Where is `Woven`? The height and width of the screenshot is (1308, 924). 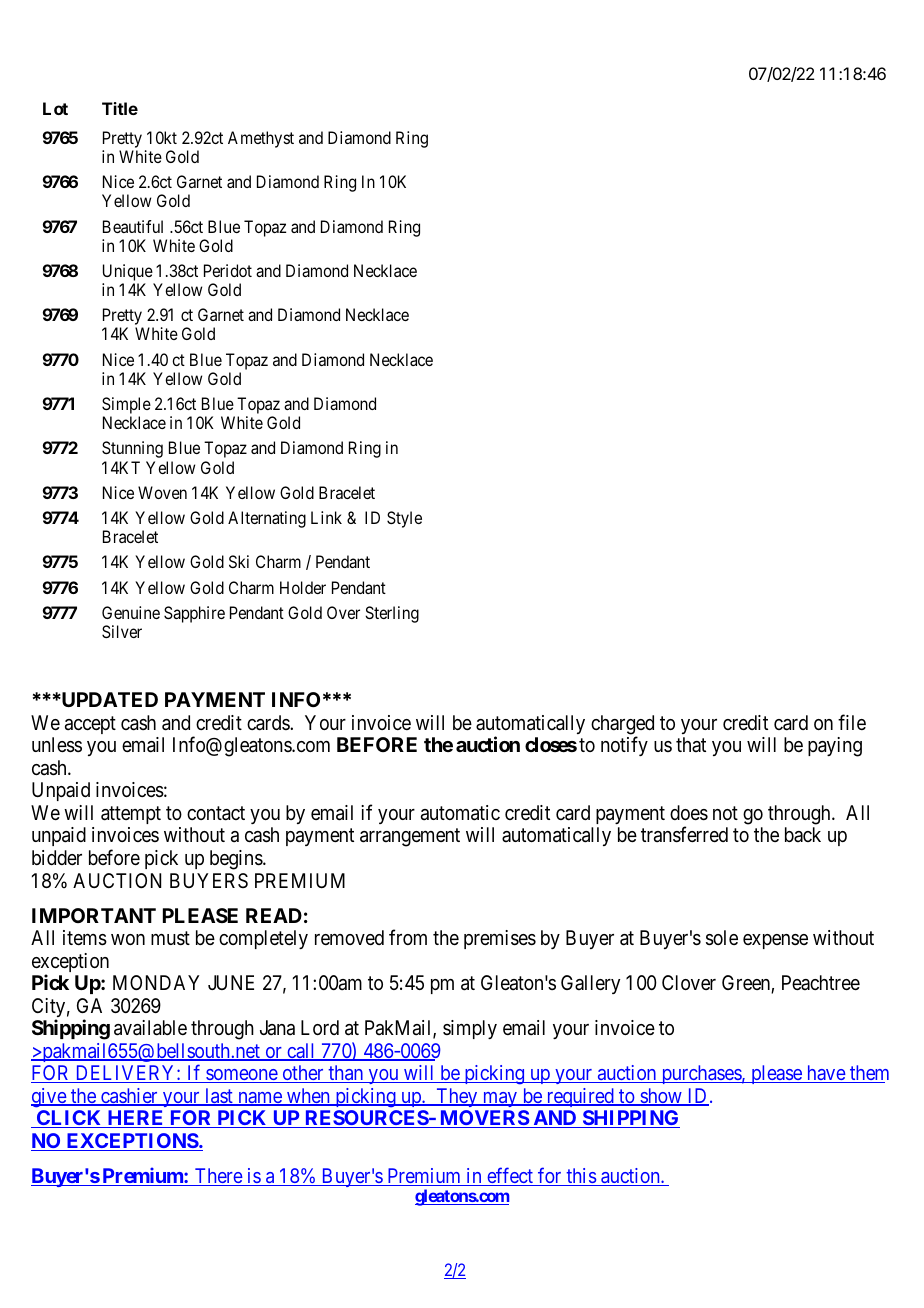 Woven is located at coordinates (162, 492).
